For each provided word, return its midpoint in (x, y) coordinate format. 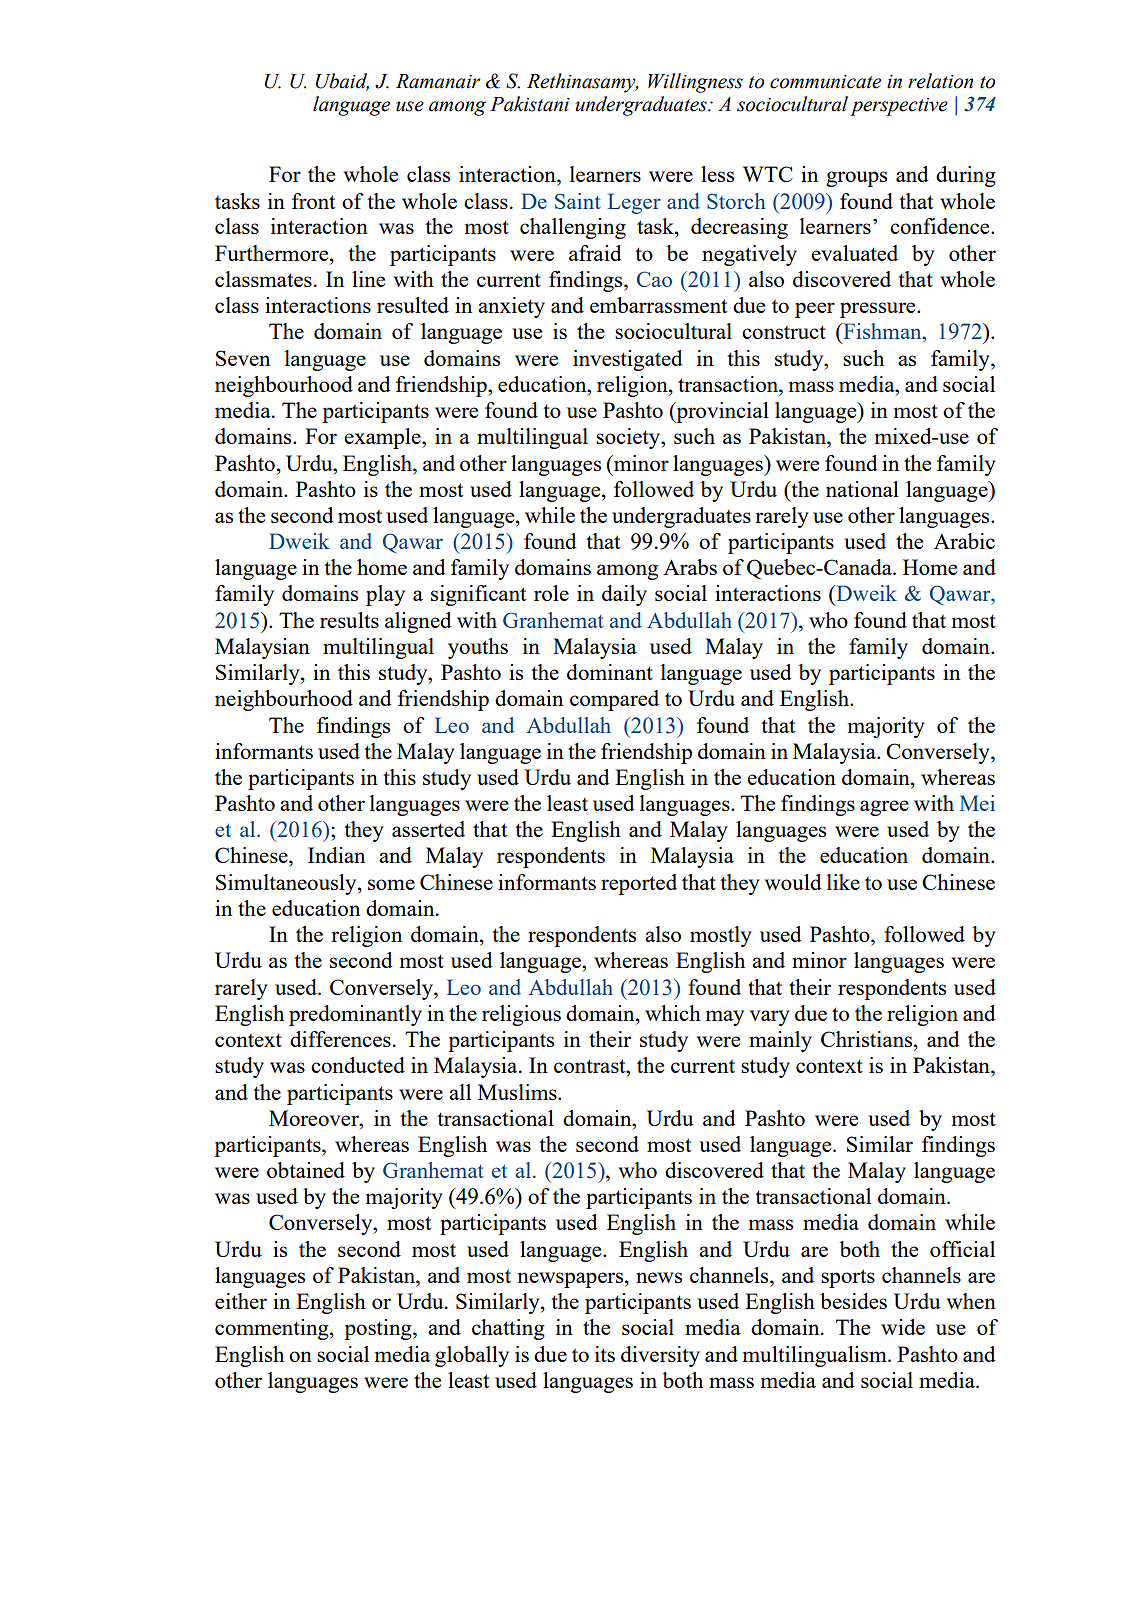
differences (340, 1039)
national (862, 489)
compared (614, 700)
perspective (899, 107)
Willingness (695, 83)
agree (884, 808)
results (349, 620)
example (383, 438)
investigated (628, 360)
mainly (780, 1041)
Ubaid (342, 81)
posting (379, 1329)
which (673, 1013)
